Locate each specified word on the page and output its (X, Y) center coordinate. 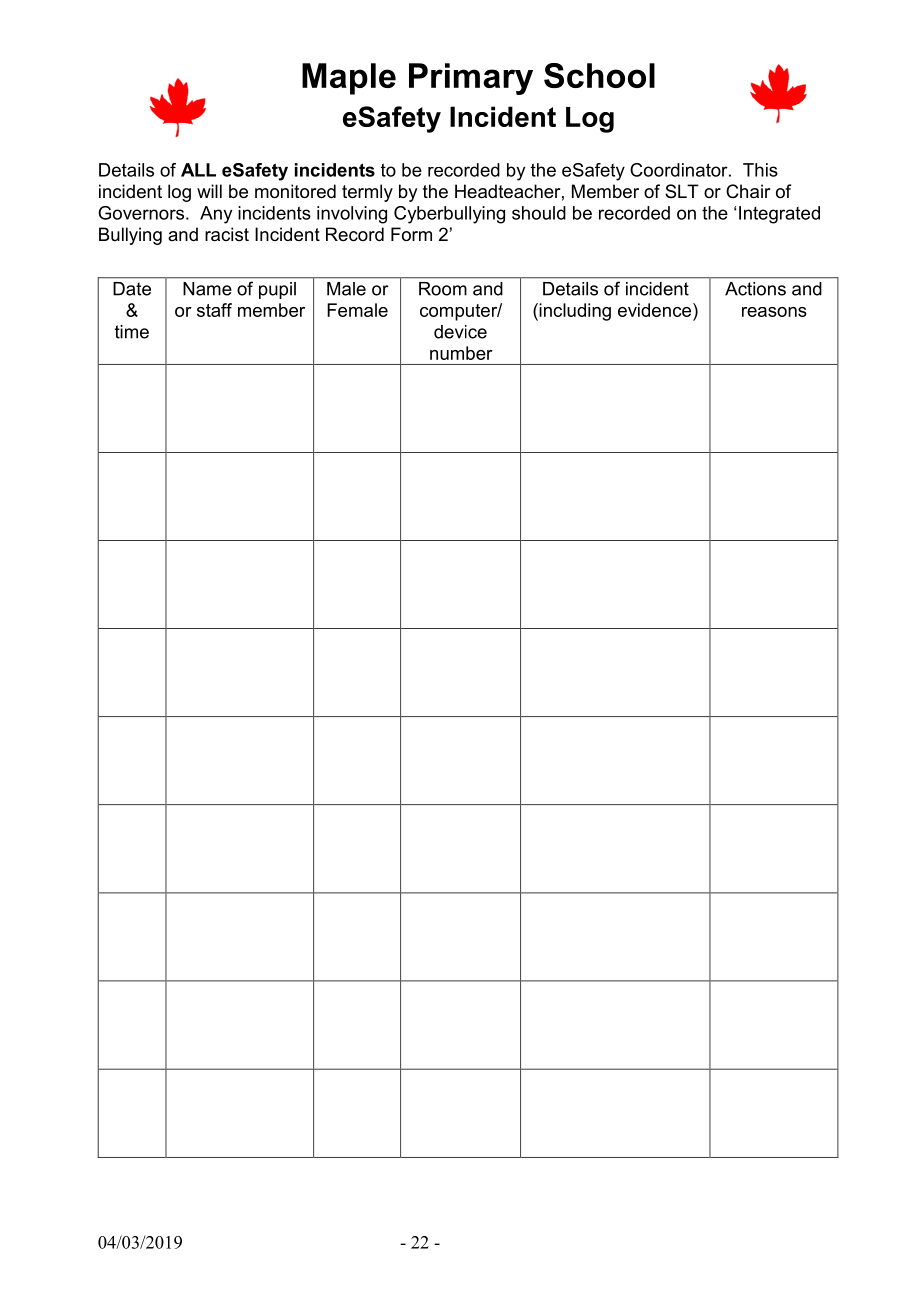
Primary (471, 79)
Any (216, 215)
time (132, 332)
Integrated (779, 215)
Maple (349, 79)
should (539, 213)
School (599, 75)
